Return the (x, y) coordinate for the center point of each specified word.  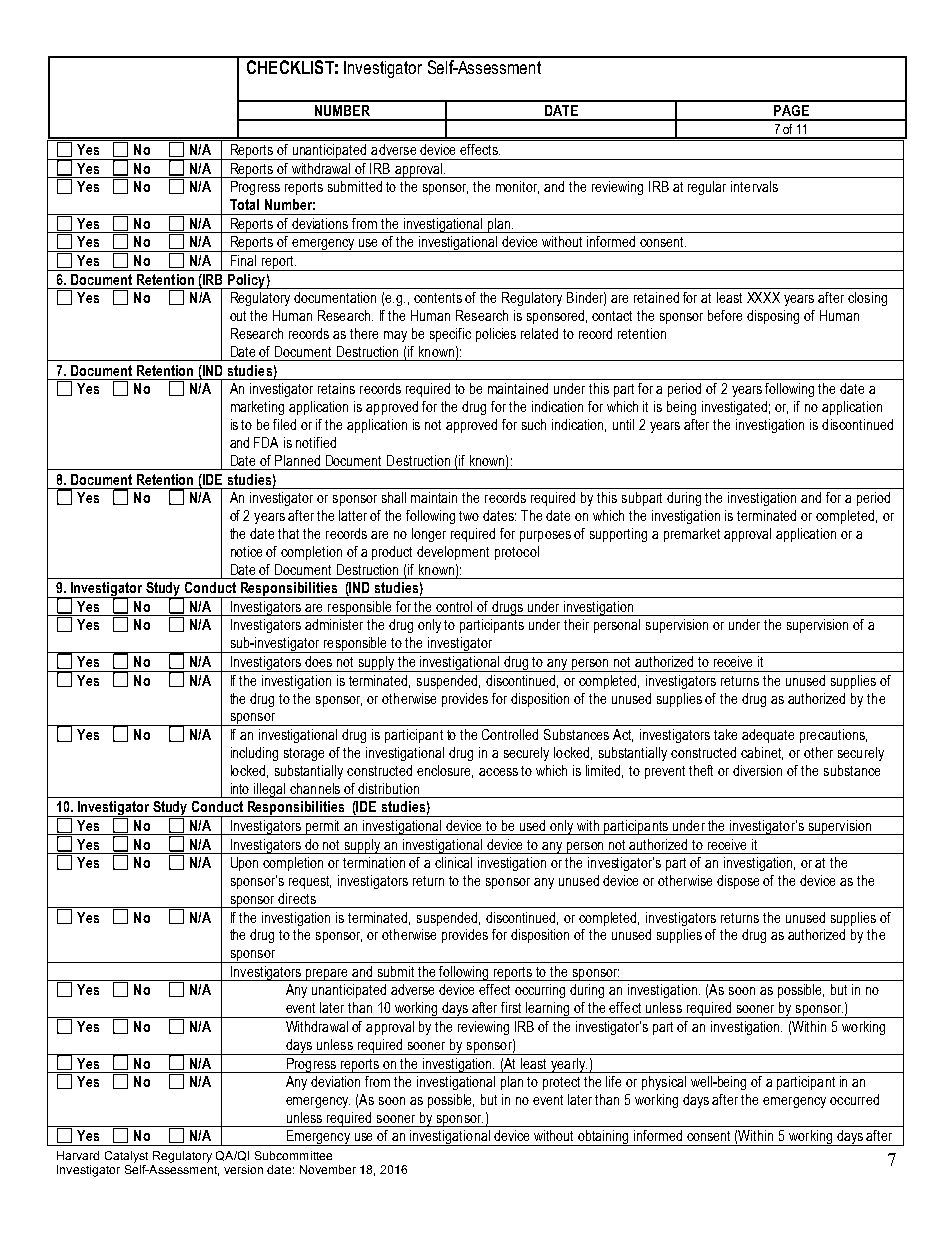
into (240, 788)
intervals (754, 186)
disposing (773, 317)
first (511, 1007)
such (534, 424)
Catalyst (126, 1157)
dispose (738, 882)
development (453, 553)
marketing (257, 408)
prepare (327, 975)
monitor (517, 187)
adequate (768, 736)
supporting (618, 535)
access (498, 772)
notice (246, 551)
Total (244, 204)
